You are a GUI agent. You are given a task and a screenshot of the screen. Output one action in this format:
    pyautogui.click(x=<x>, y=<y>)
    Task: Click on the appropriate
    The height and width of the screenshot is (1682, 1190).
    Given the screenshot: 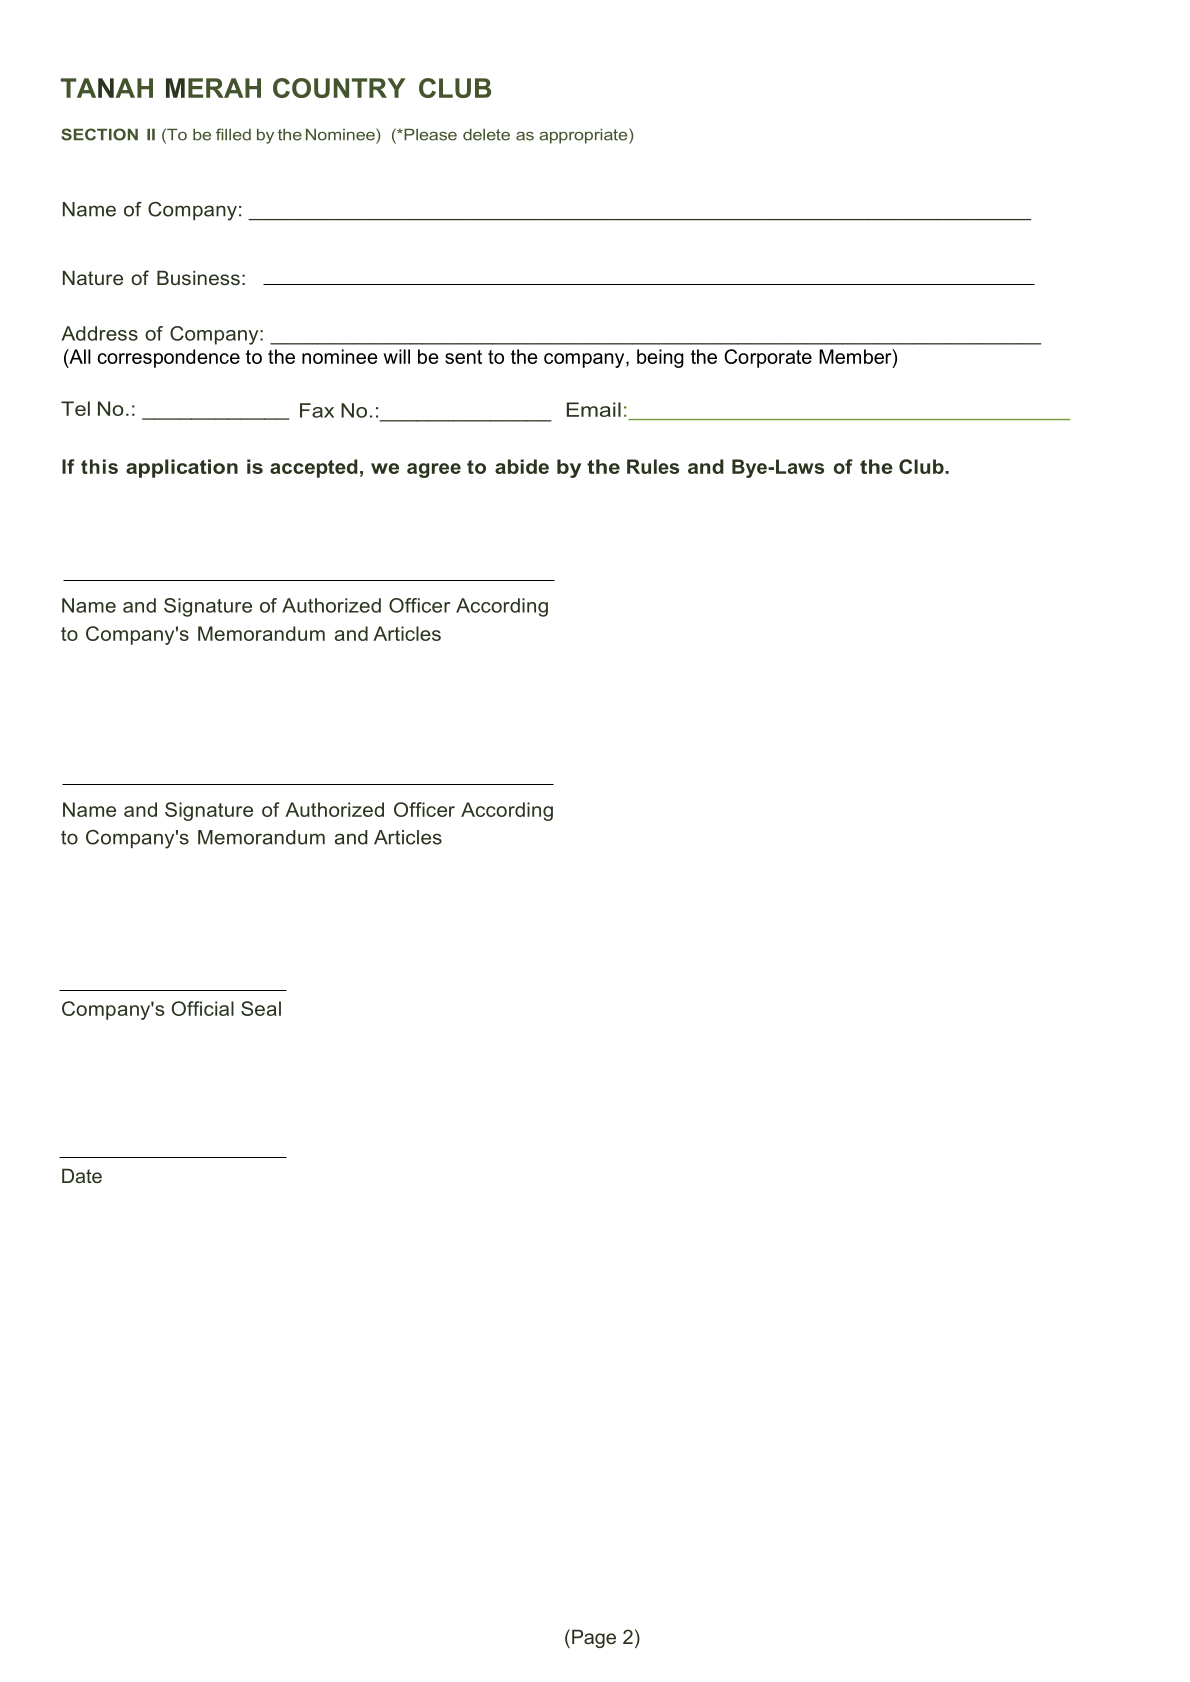 What is the action you would take?
    pyautogui.click(x=584, y=136)
